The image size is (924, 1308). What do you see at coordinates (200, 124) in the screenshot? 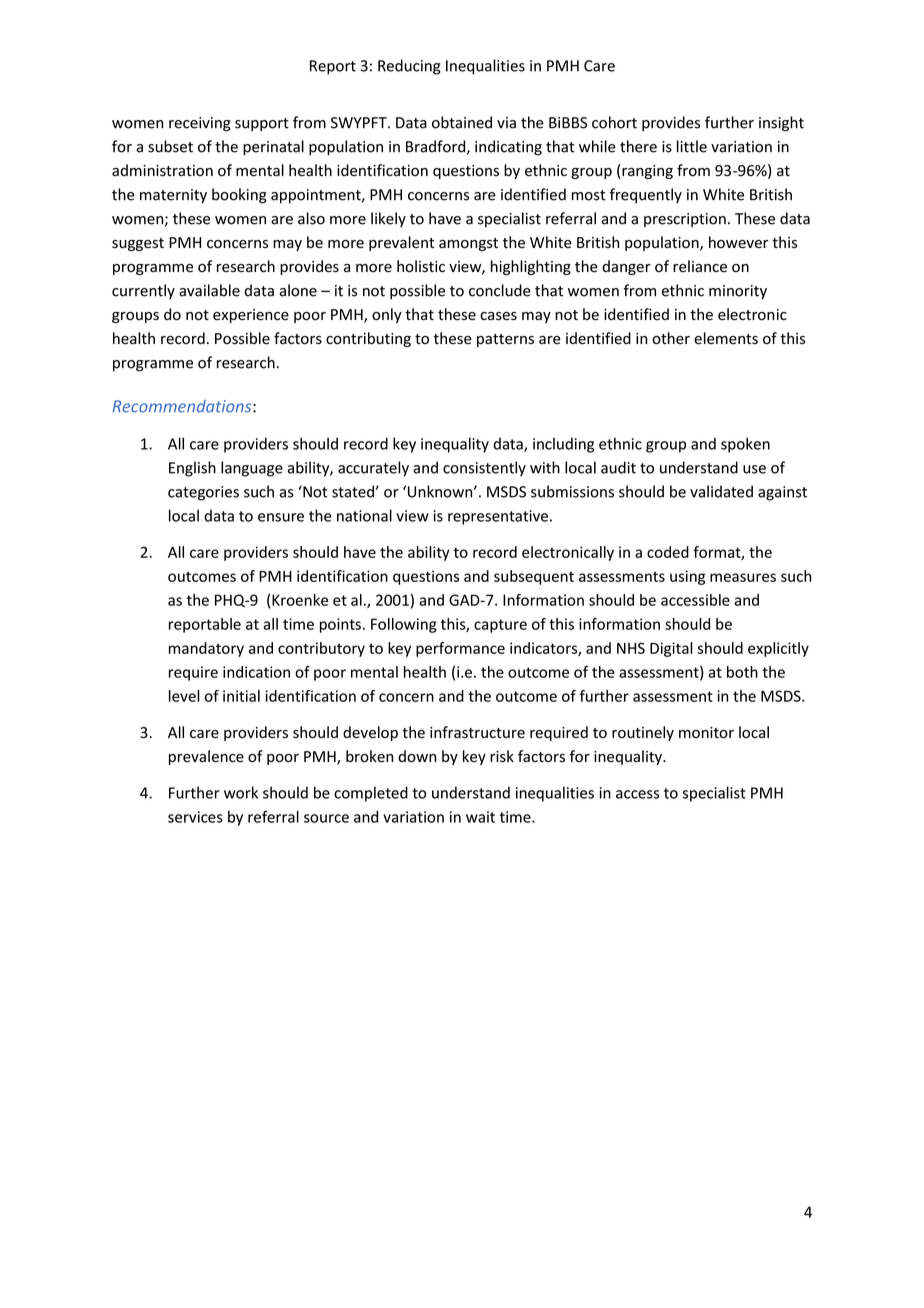
I see `receiving` at bounding box center [200, 124].
